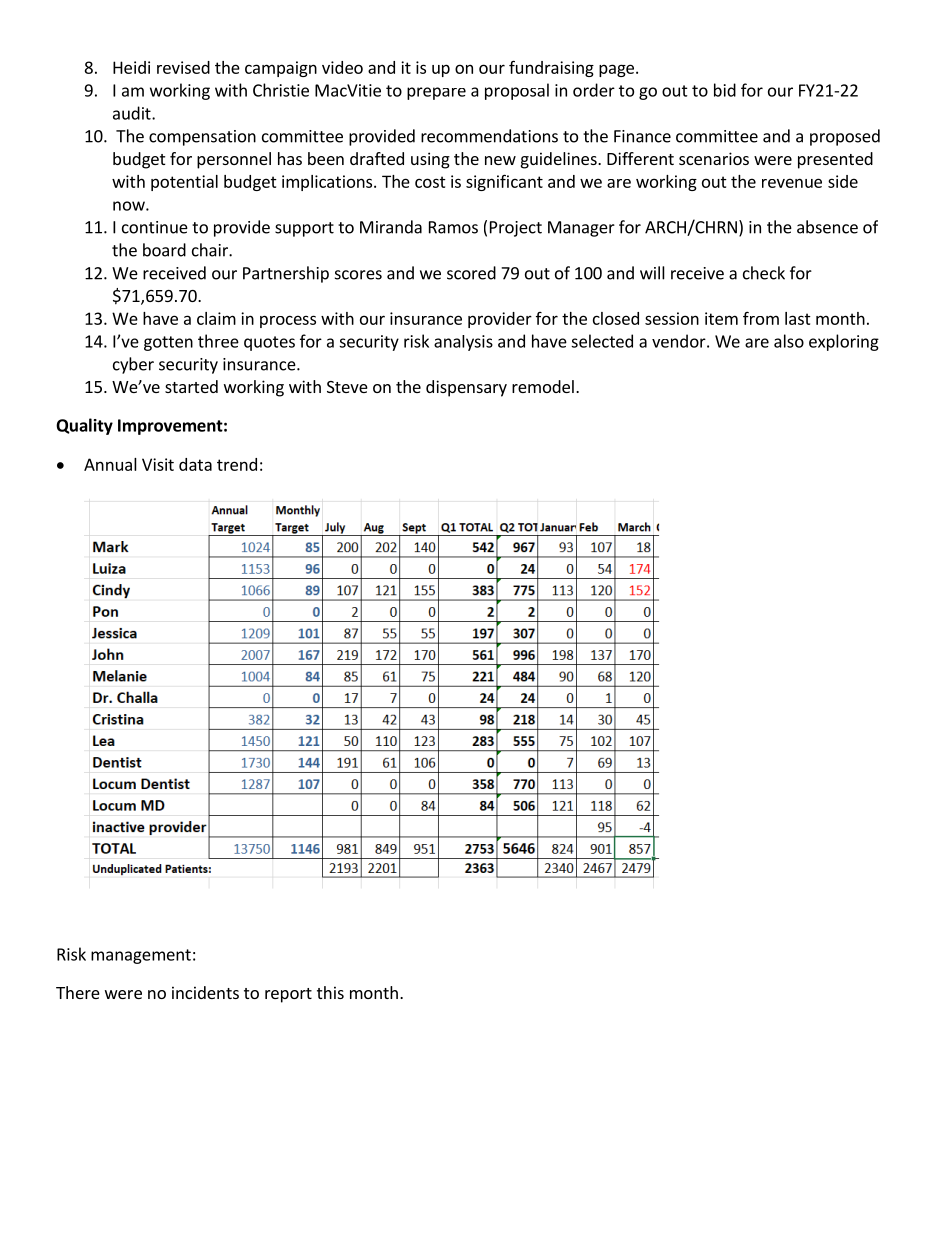 This image has width=952, height=1233. I want to click on Visit, so click(158, 464).
